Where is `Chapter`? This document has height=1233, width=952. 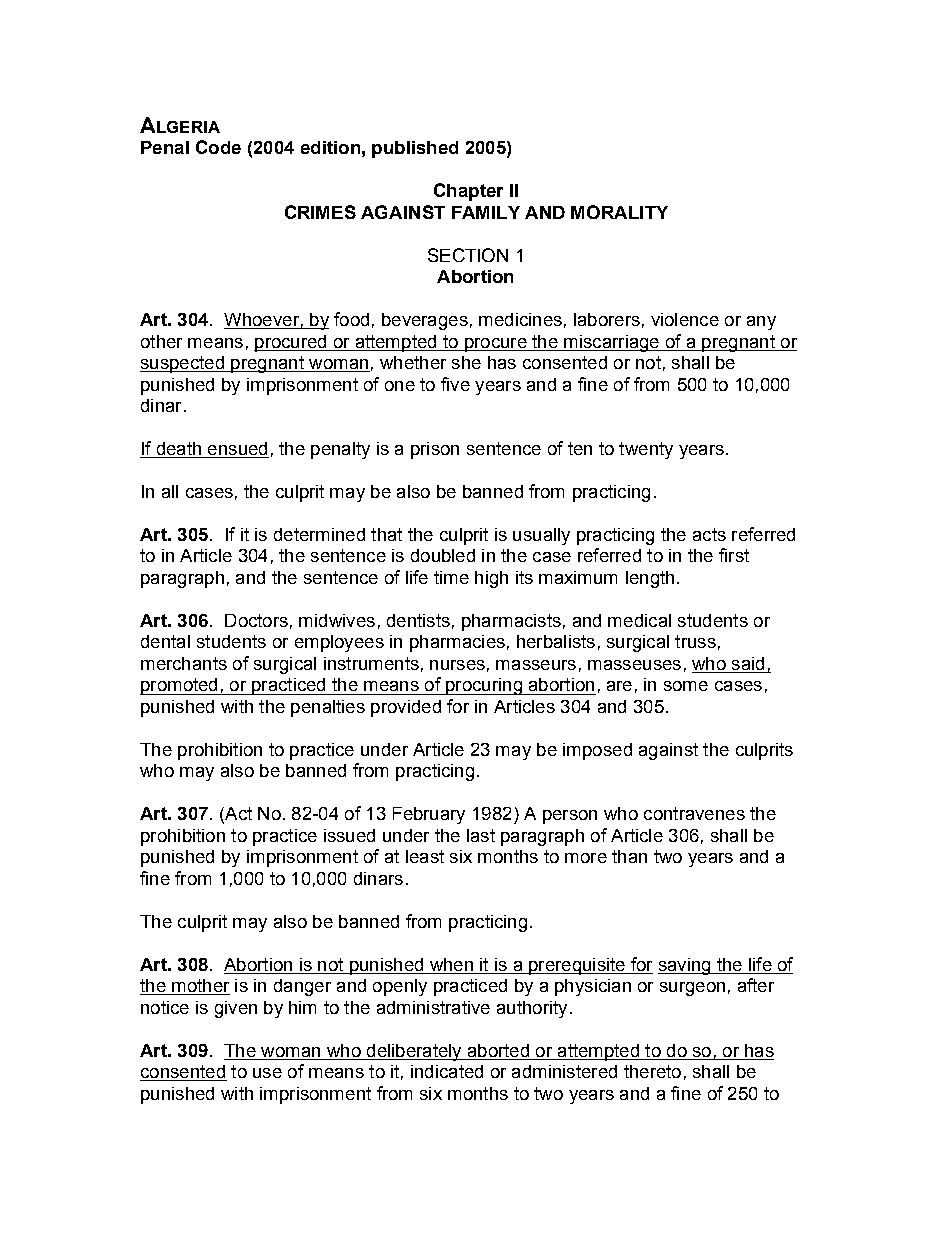
Chapter is located at coordinates (468, 192).
